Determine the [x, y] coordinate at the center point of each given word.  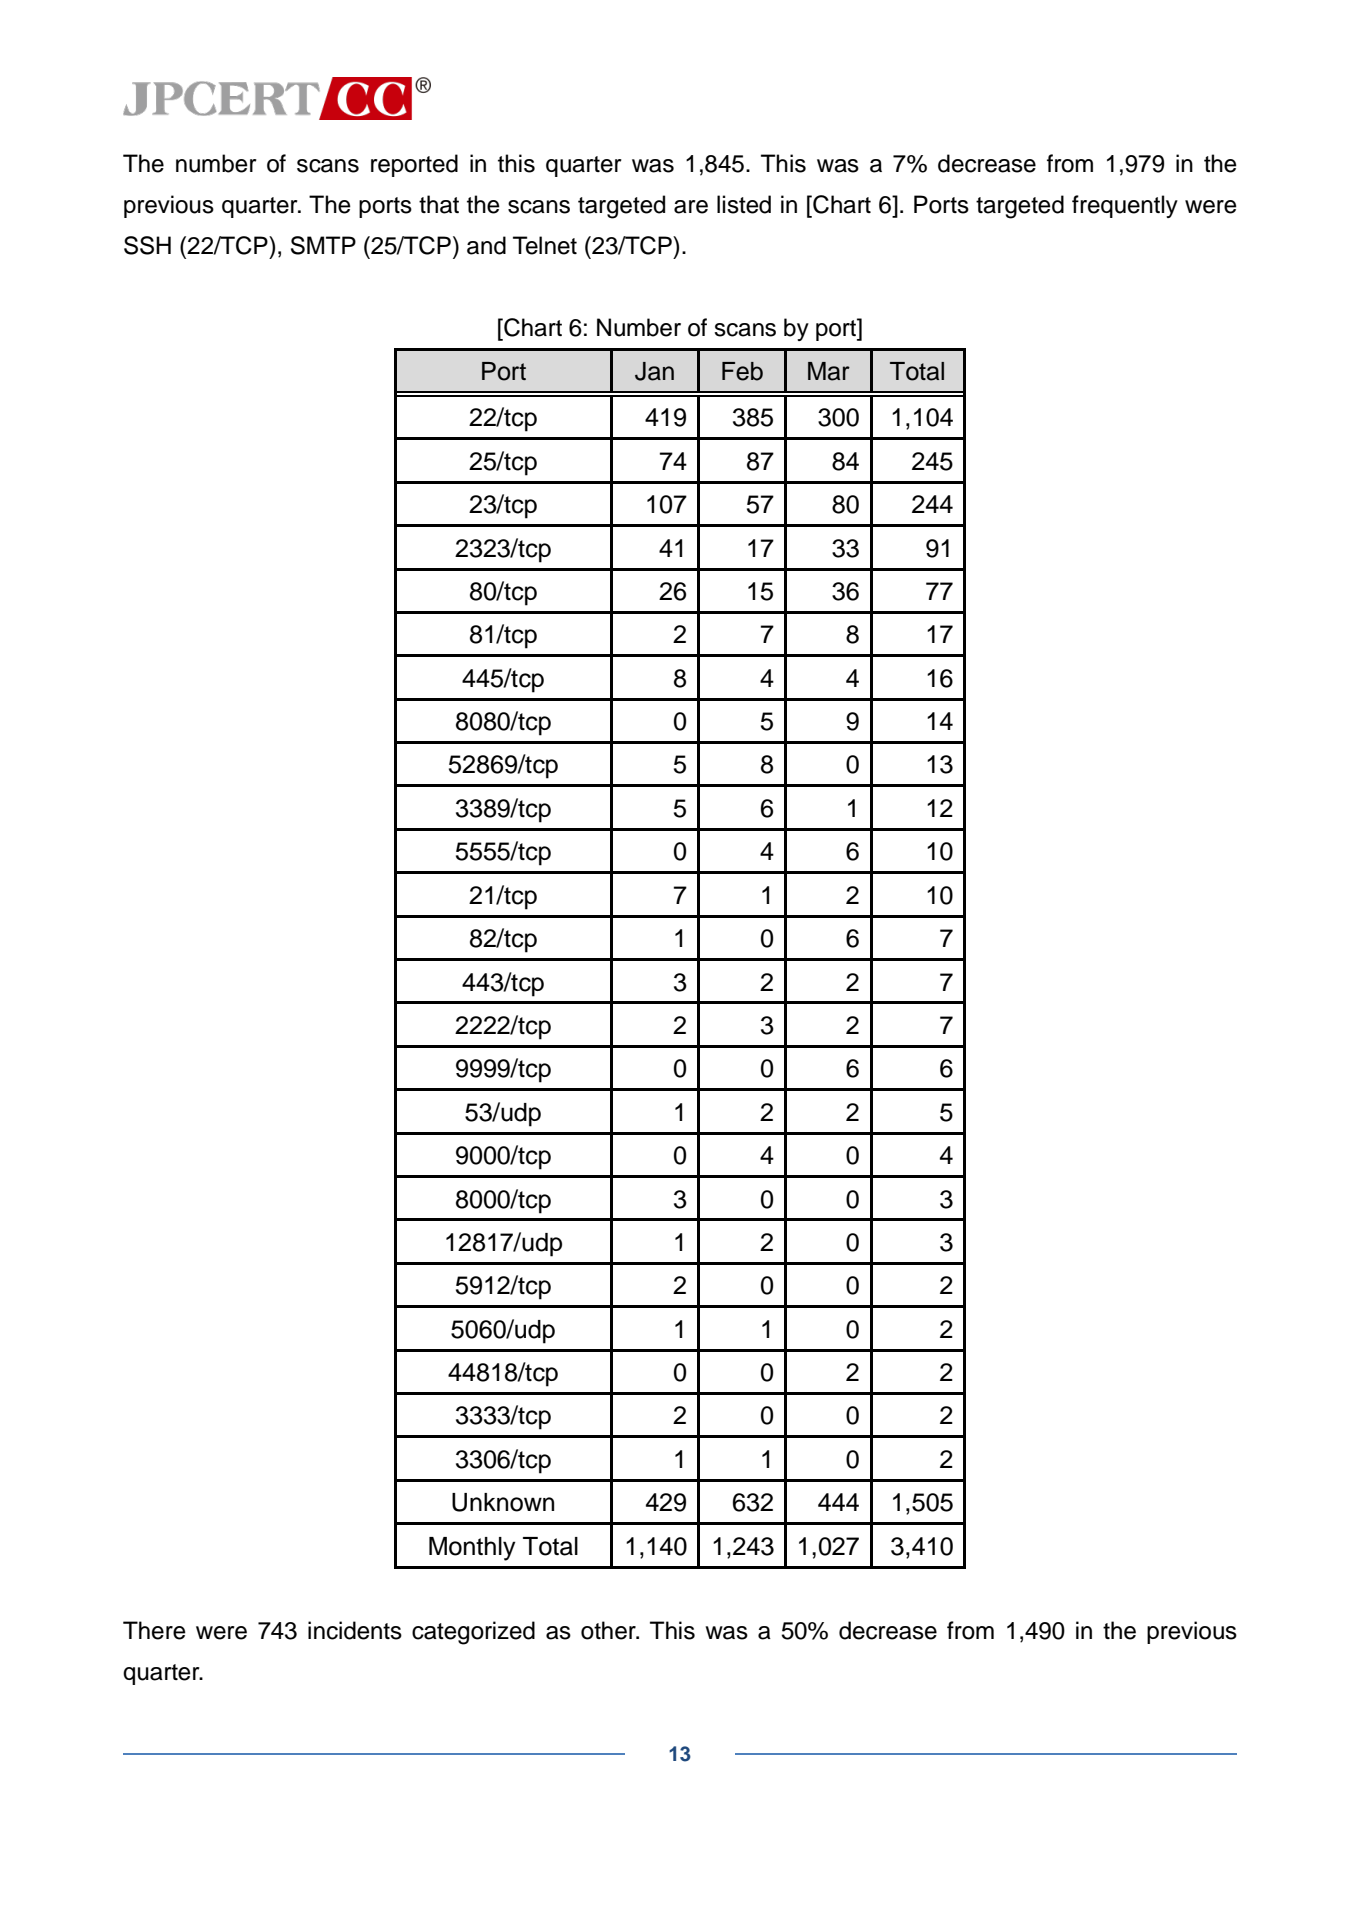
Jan [654, 371]
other [609, 1630]
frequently [1125, 206]
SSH [147, 245]
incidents [355, 1630]
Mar [829, 371]
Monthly [472, 1549]
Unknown [503, 1502]
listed [744, 204]
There [154, 1630]
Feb [742, 371]
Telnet [545, 245]
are [691, 207]
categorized [473, 1633]
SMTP [323, 245]
